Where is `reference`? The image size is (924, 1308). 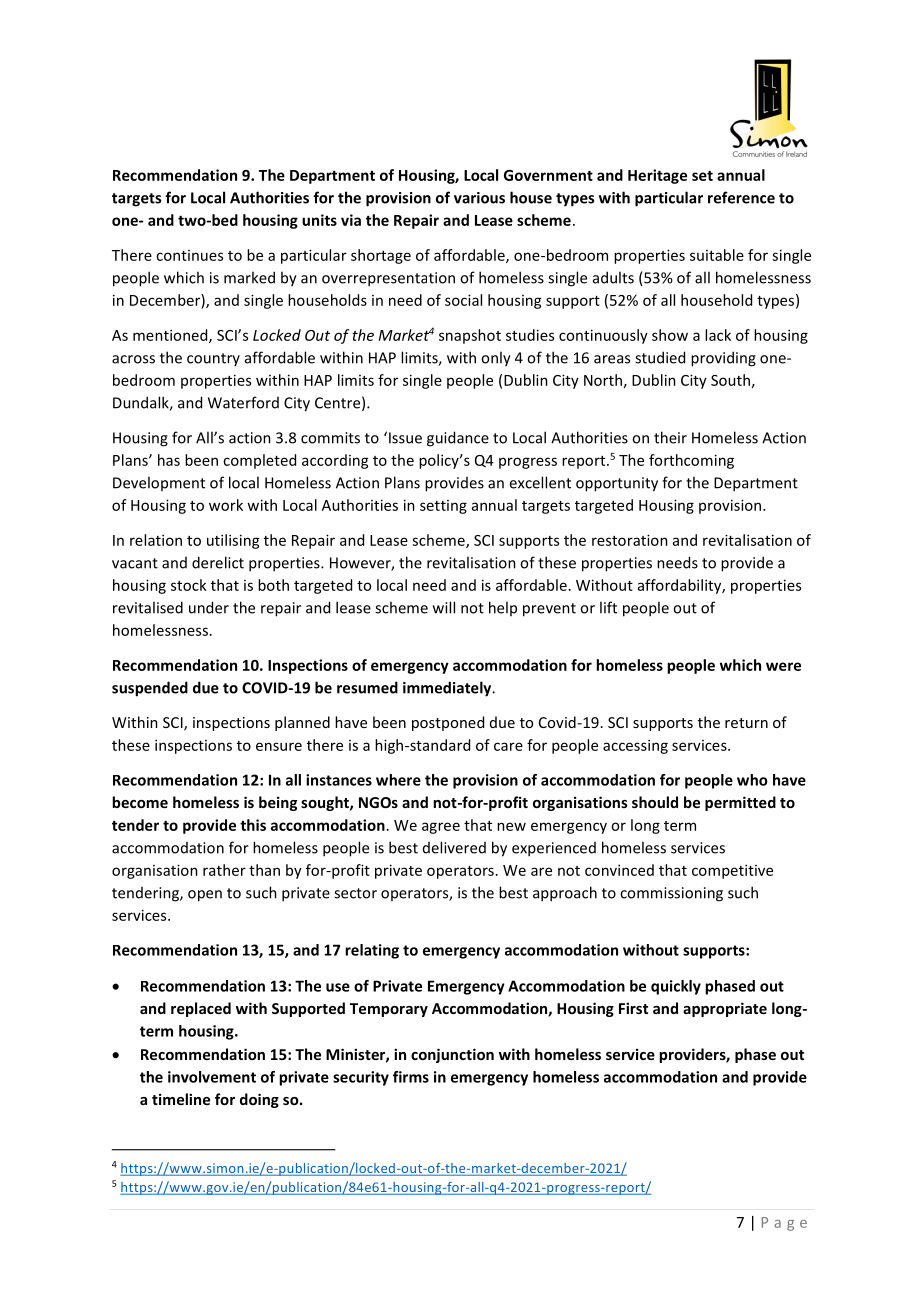
reference is located at coordinates (741, 197).
